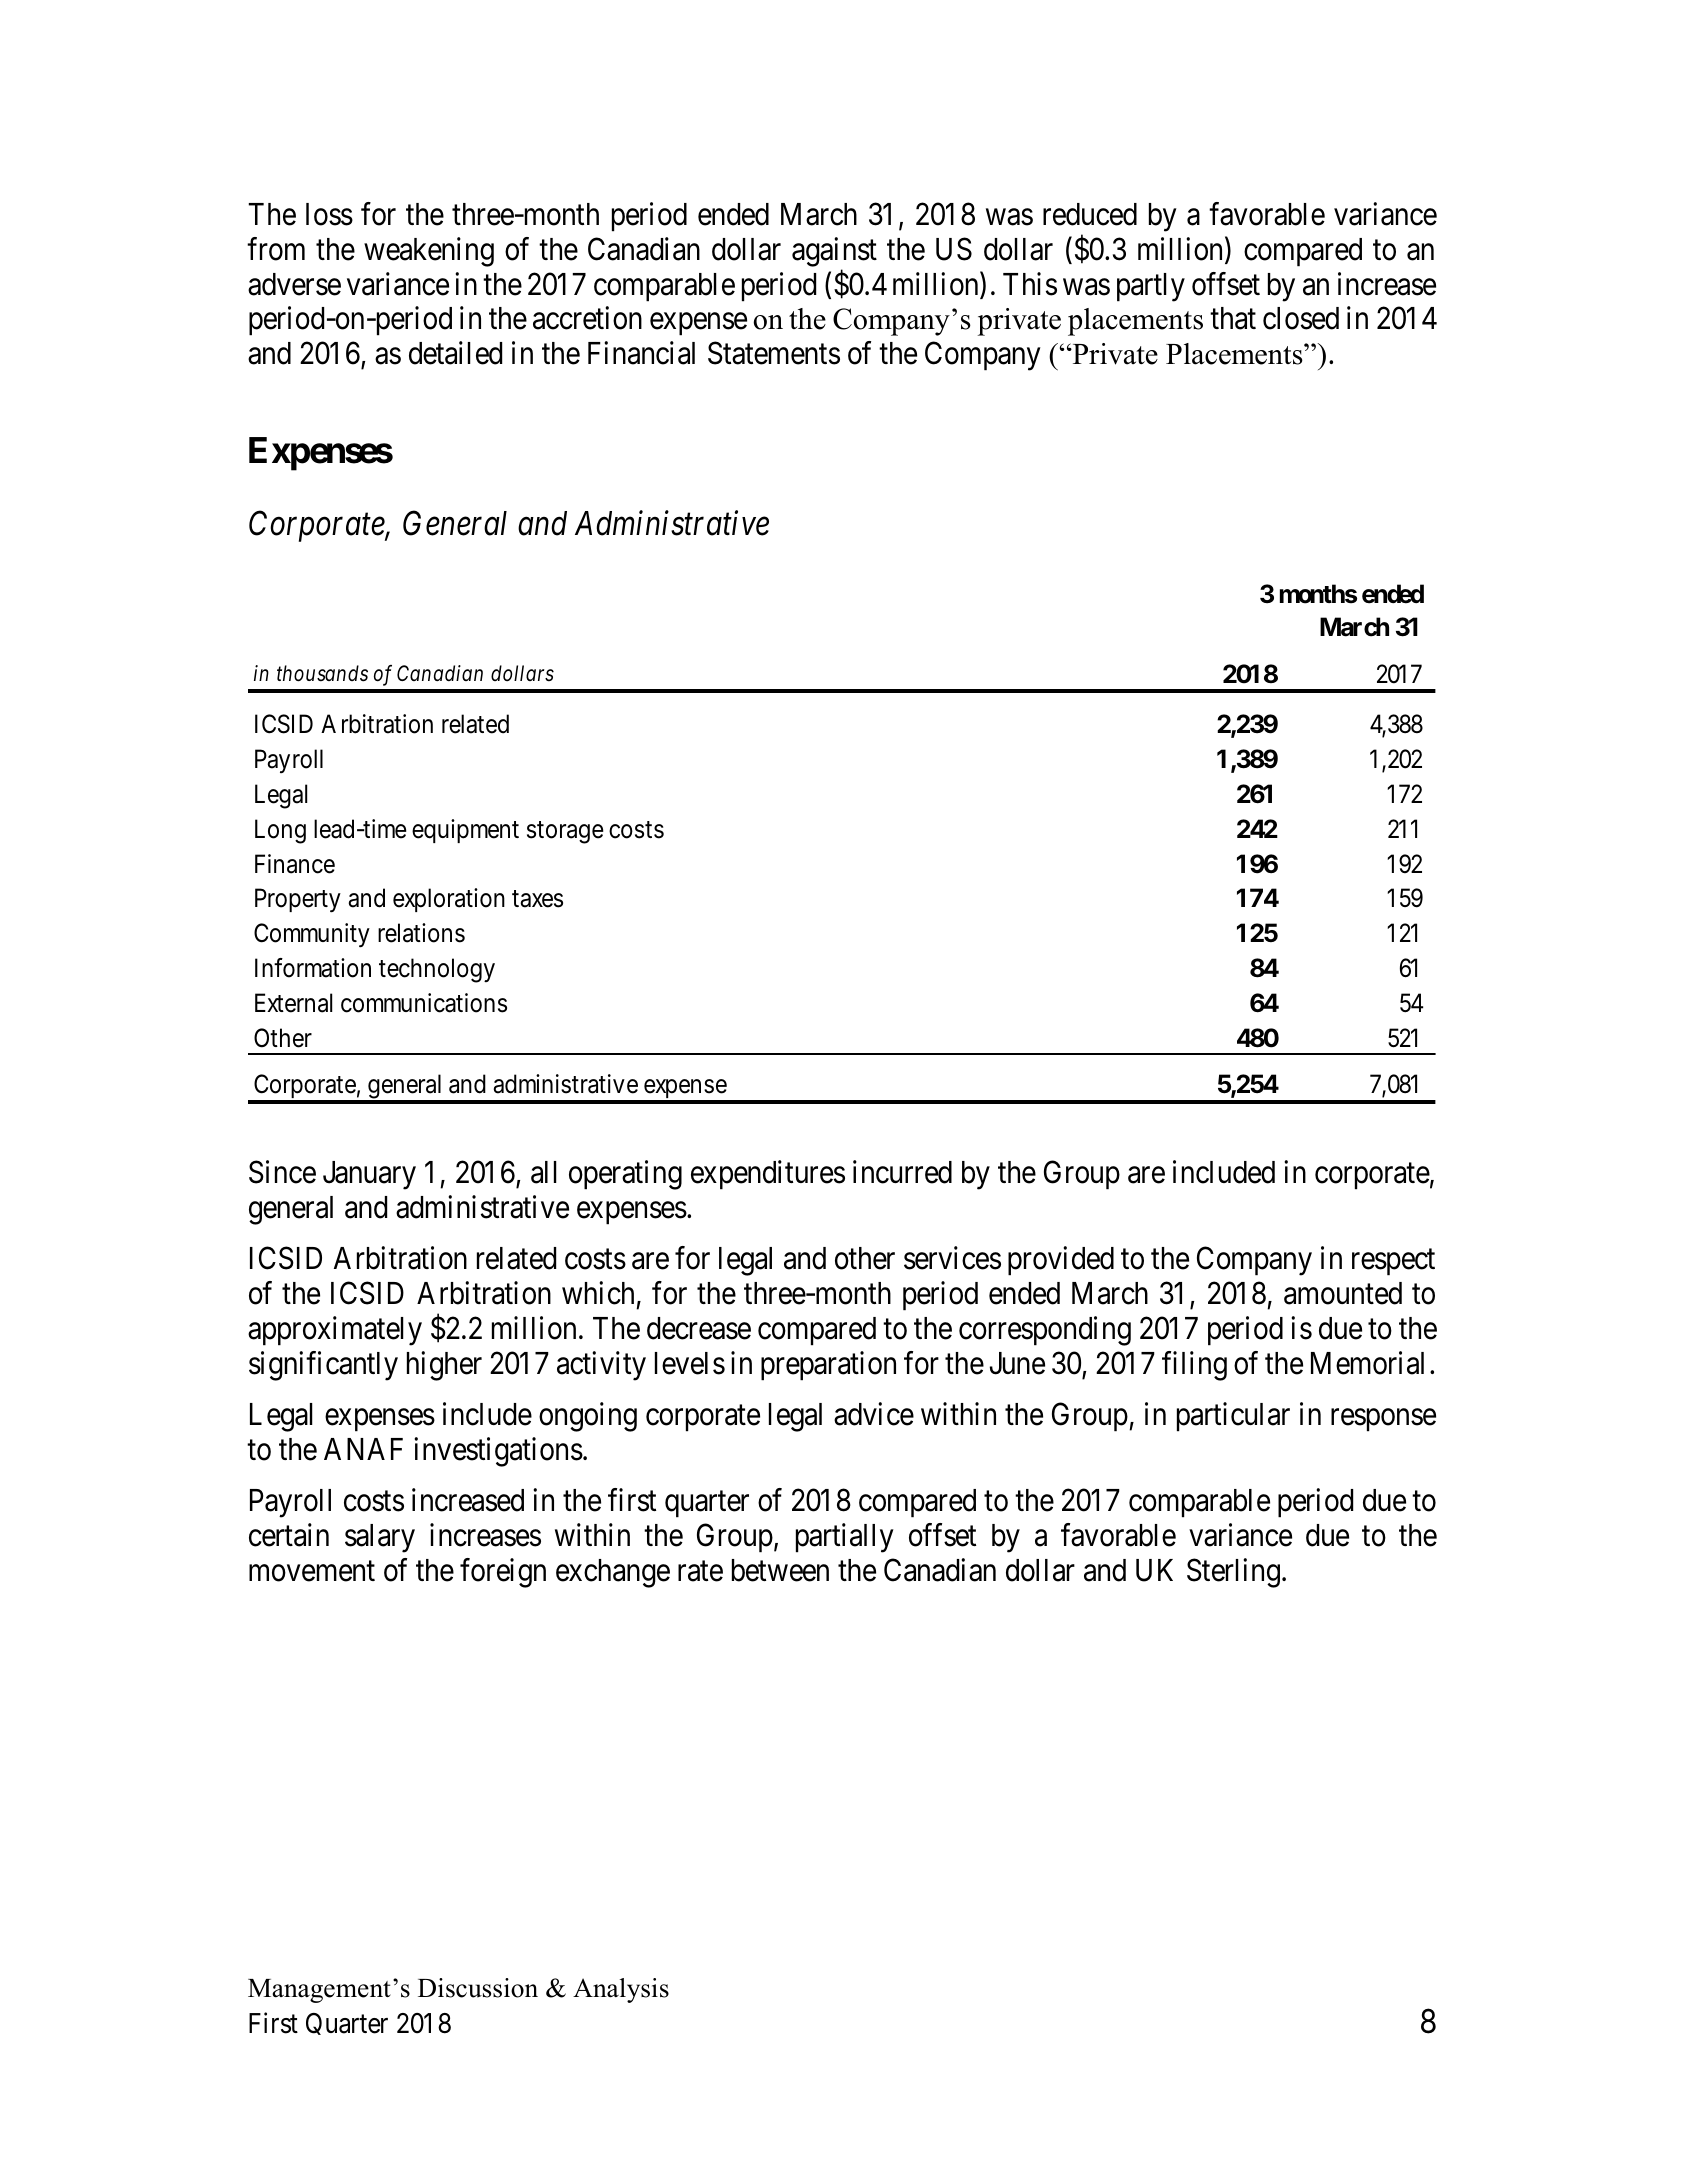  I want to click on incurred, so click(902, 1172).
